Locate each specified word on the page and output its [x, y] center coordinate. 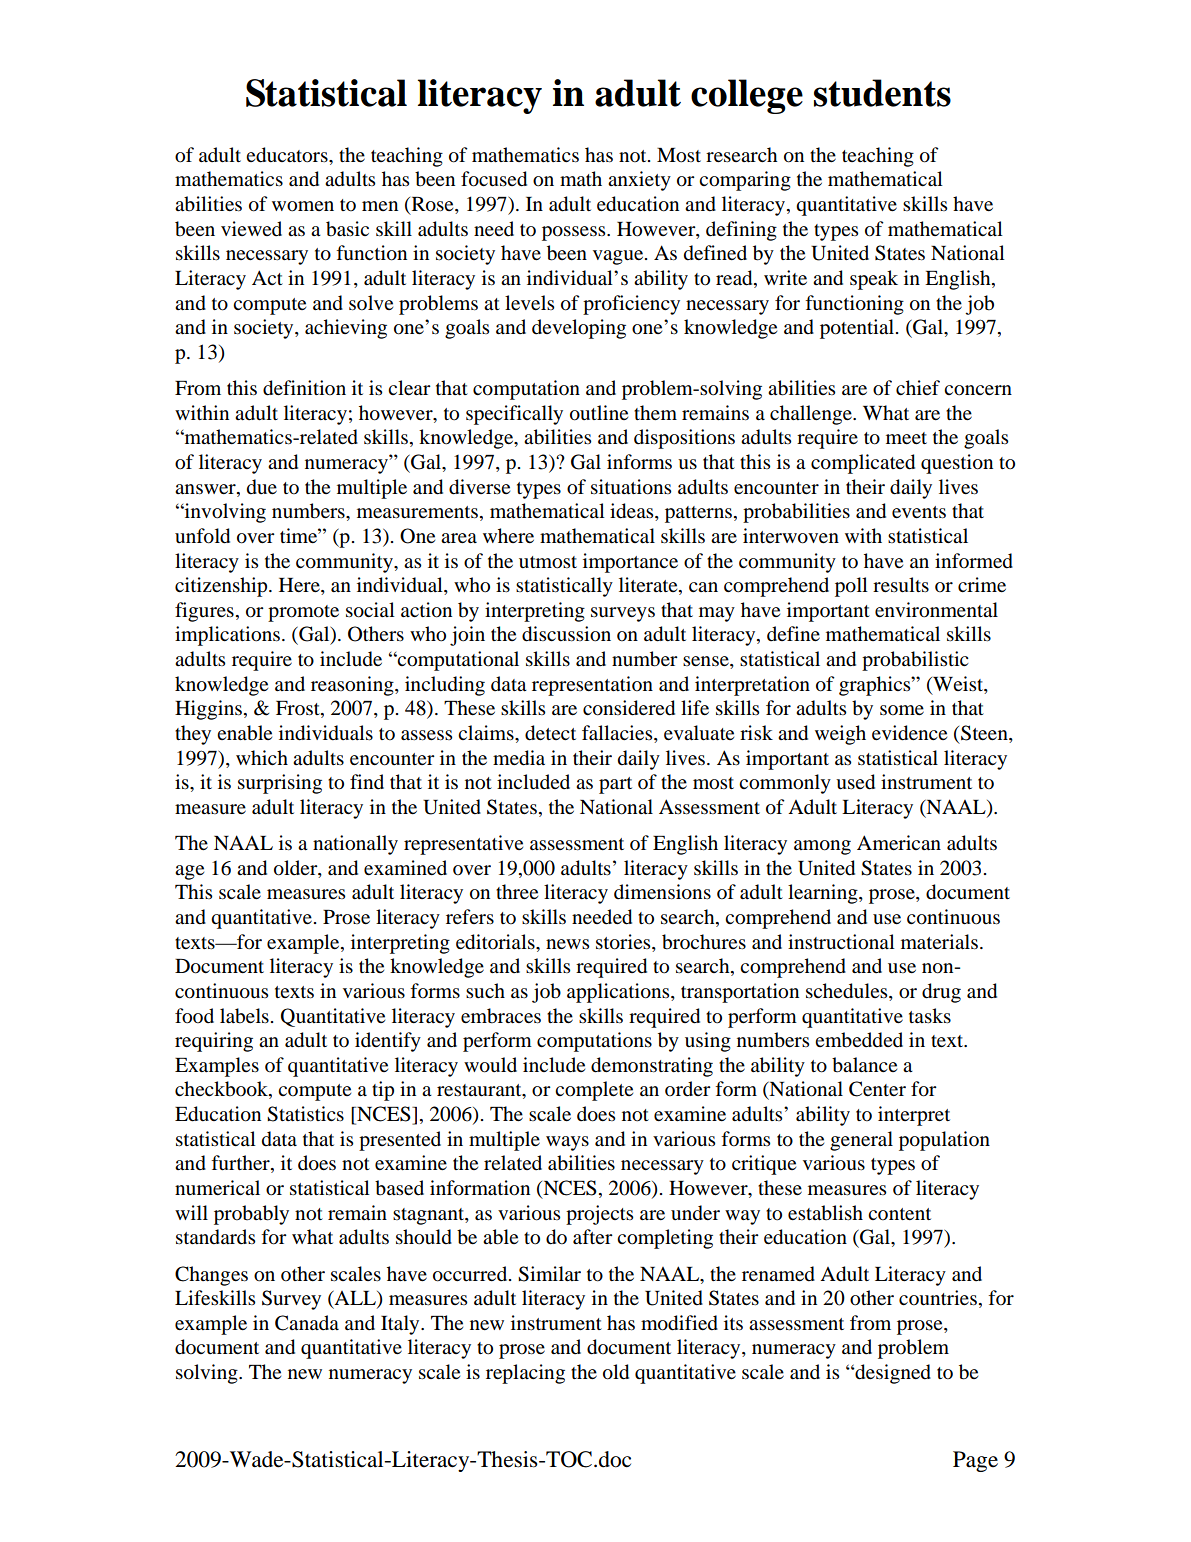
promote [303, 613]
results [901, 585]
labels [244, 1016]
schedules [848, 992]
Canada [307, 1323]
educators [288, 155]
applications [619, 993]
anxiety [639, 181]
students [882, 93]
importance [630, 563]
